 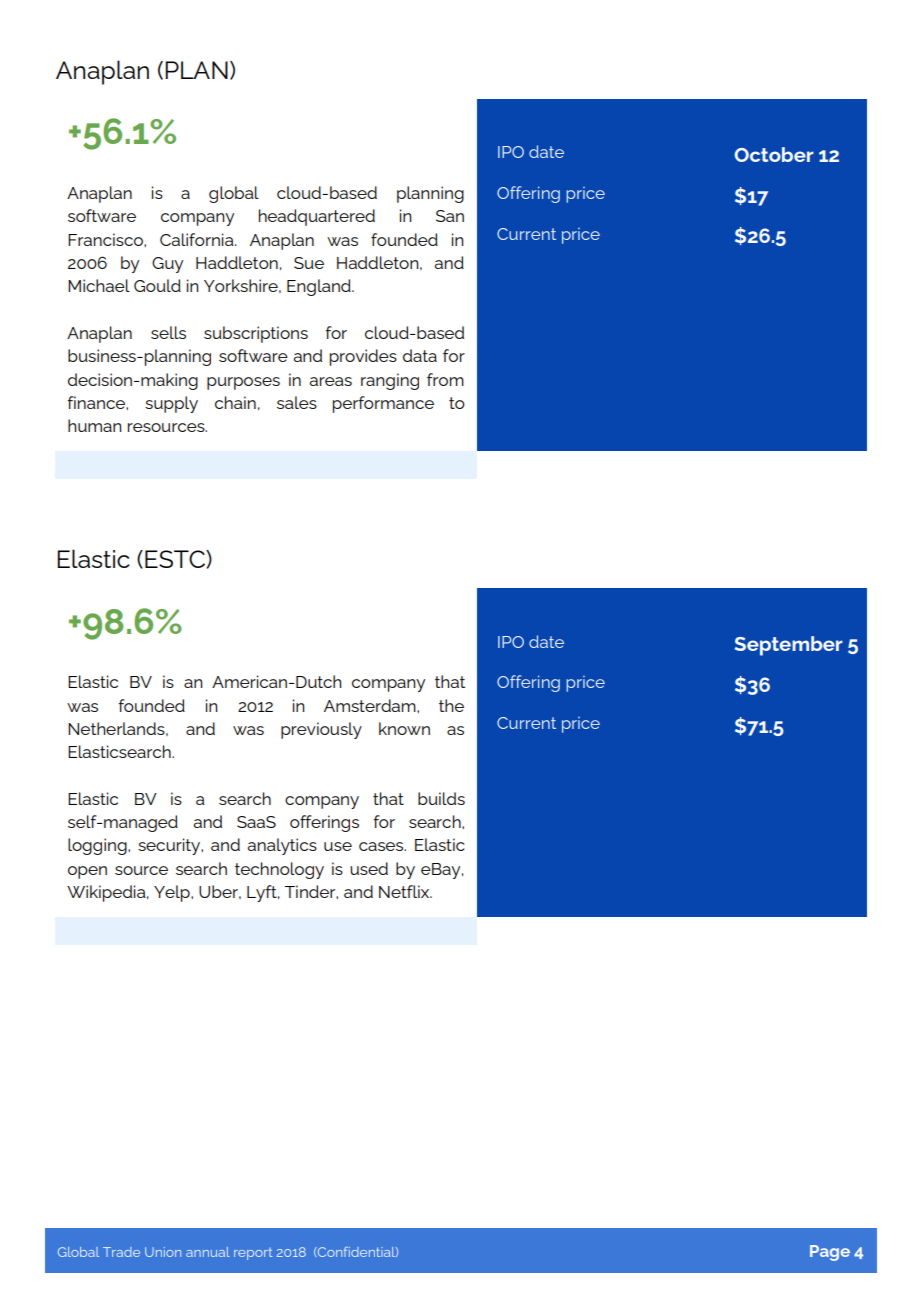 What do you see at coordinates (789, 646) in the screenshot?
I see `September` at bounding box center [789, 646].
